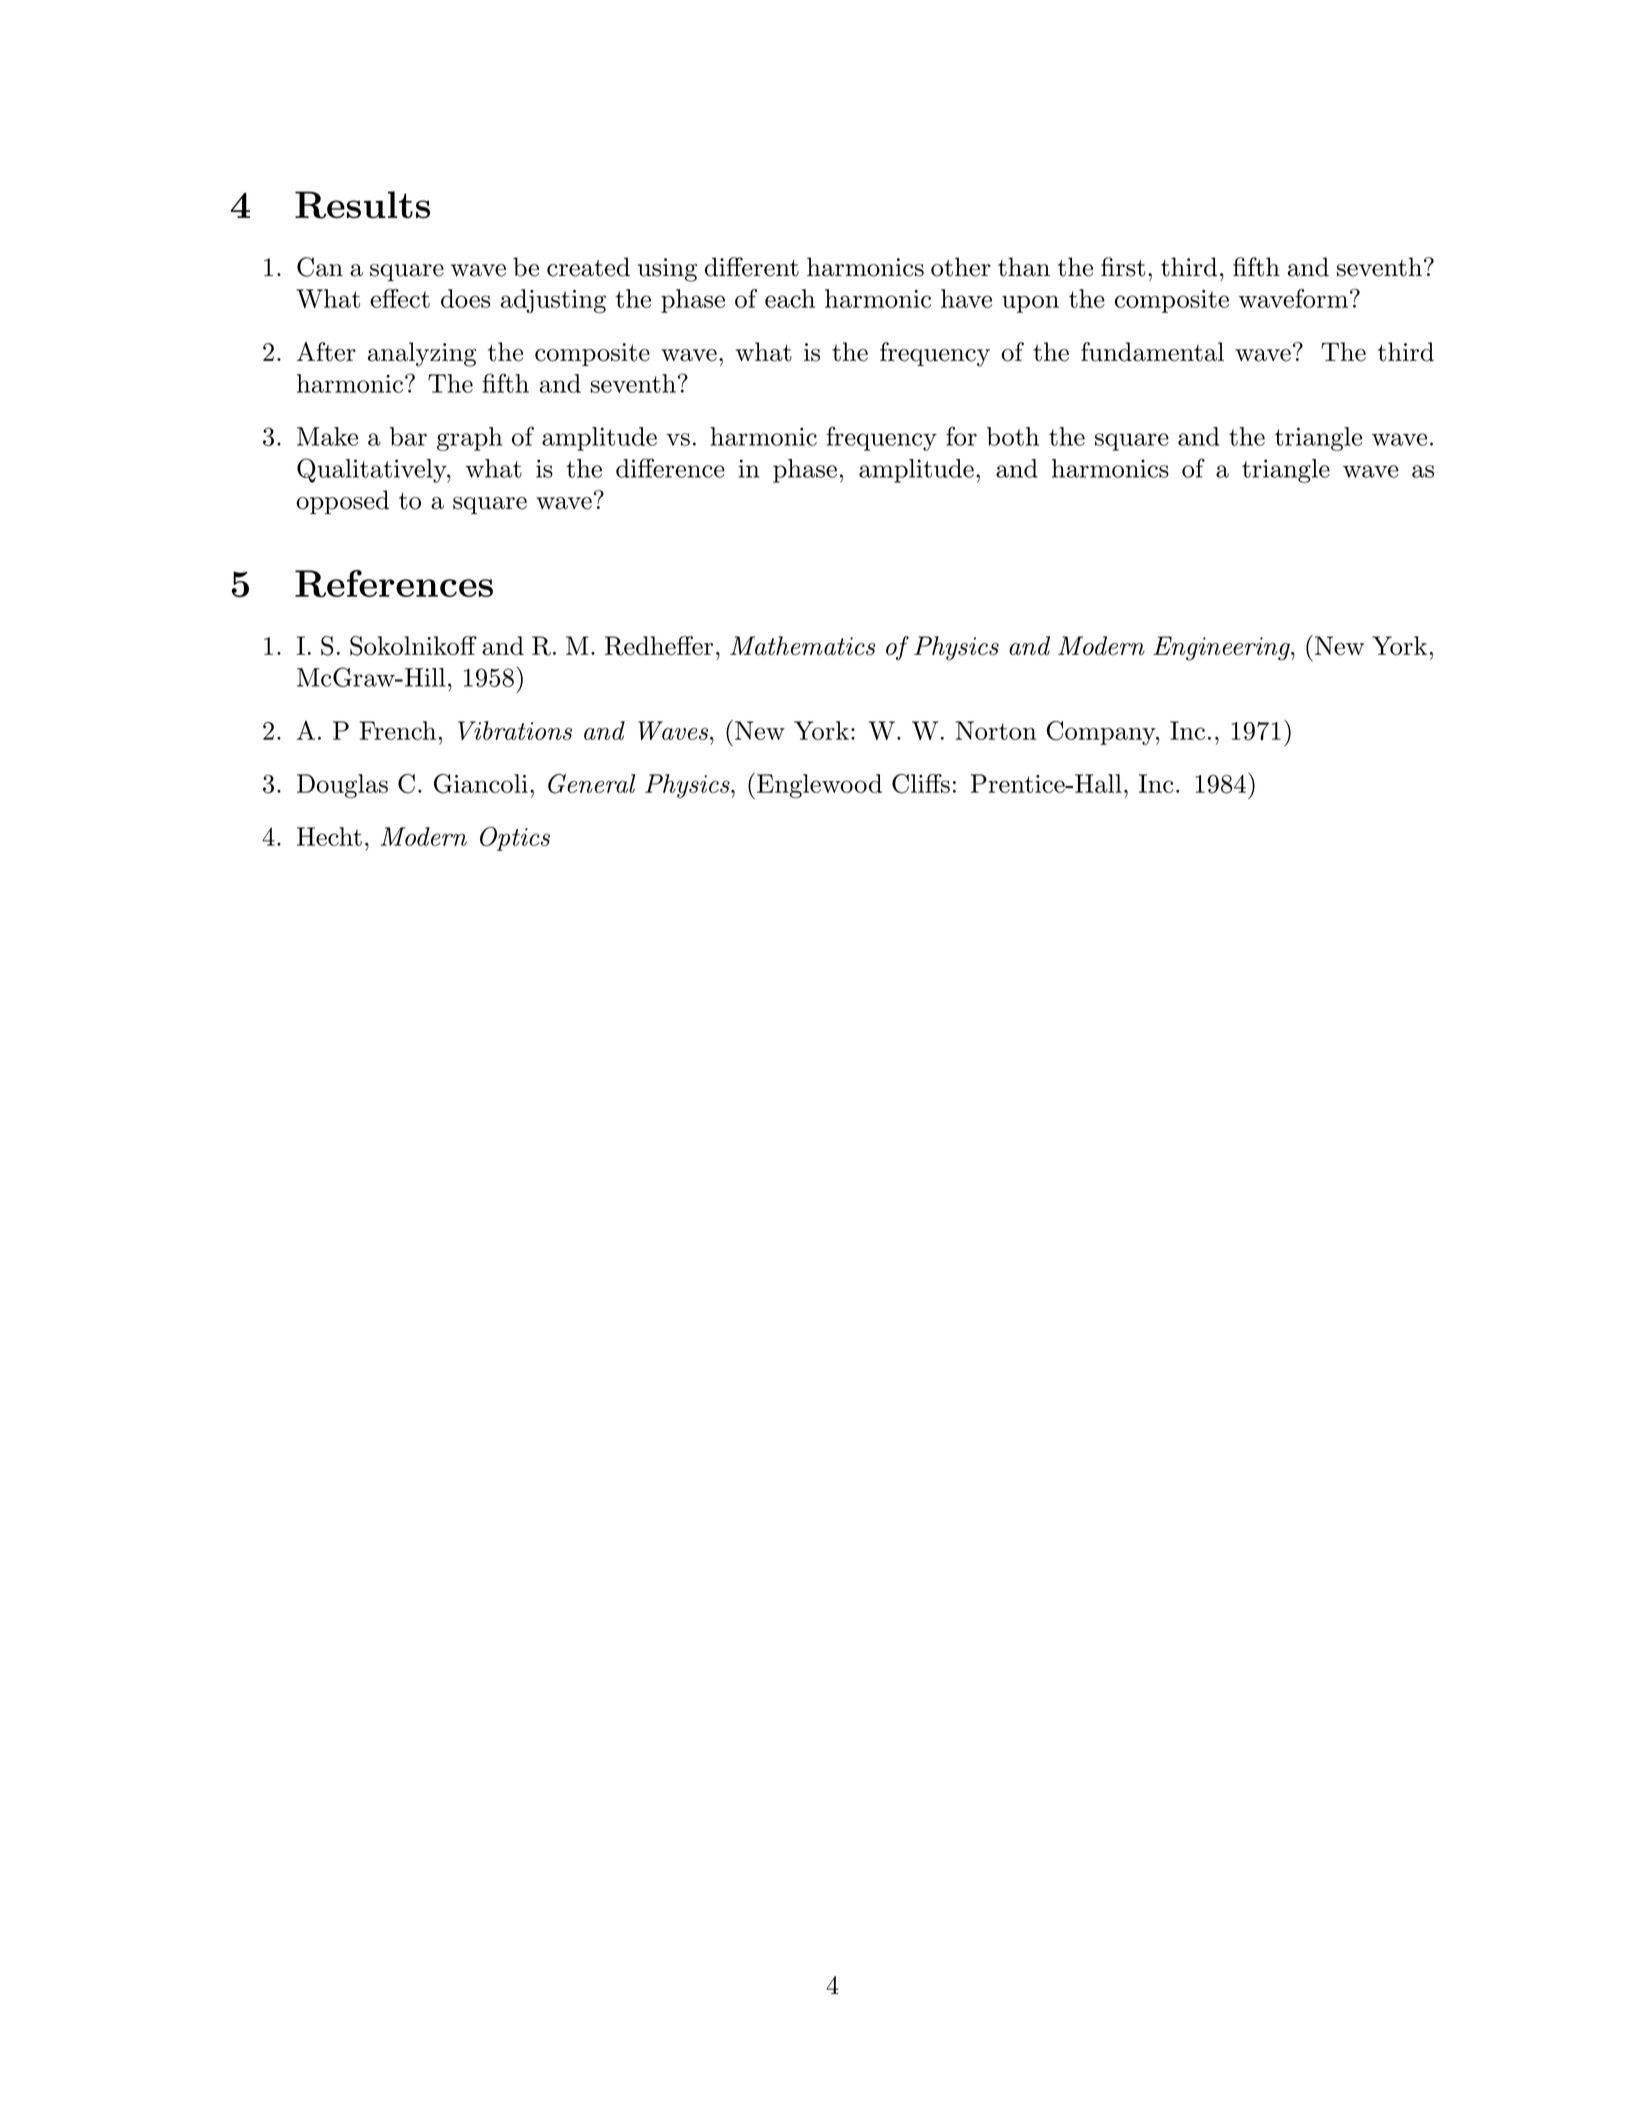 The height and width of the screenshot is (2106, 1627). What do you see at coordinates (515, 839) in the screenshot?
I see `Optics` at bounding box center [515, 839].
